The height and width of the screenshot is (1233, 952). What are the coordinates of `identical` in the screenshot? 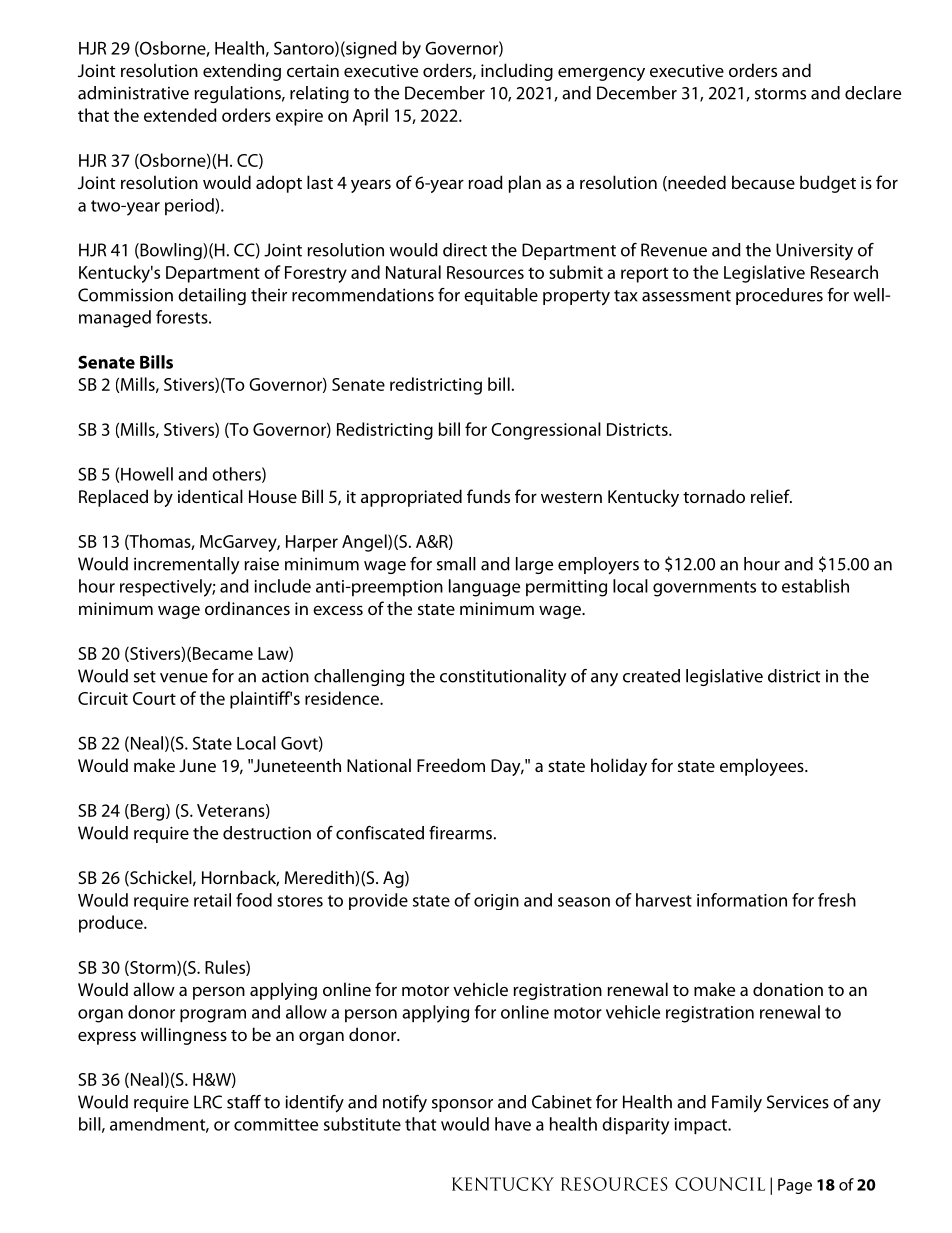 It's located at (210, 496).
